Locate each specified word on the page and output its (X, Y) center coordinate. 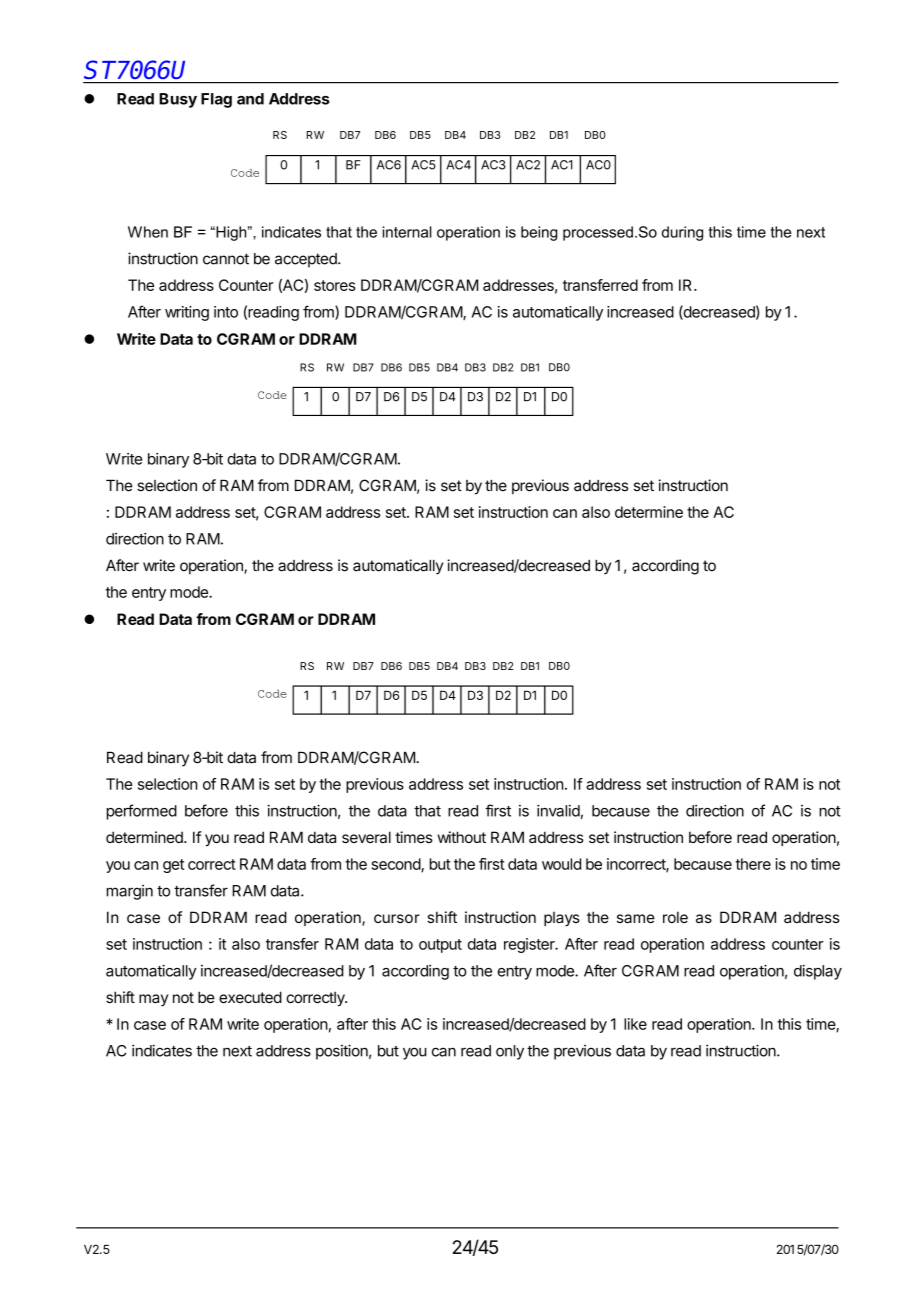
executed (250, 997)
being (539, 233)
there (753, 864)
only (510, 1052)
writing (187, 313)
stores (335, 285)
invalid (558, 811)
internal (407, 232)
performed (142, 812)
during (682, 233)
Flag (216, 100)
